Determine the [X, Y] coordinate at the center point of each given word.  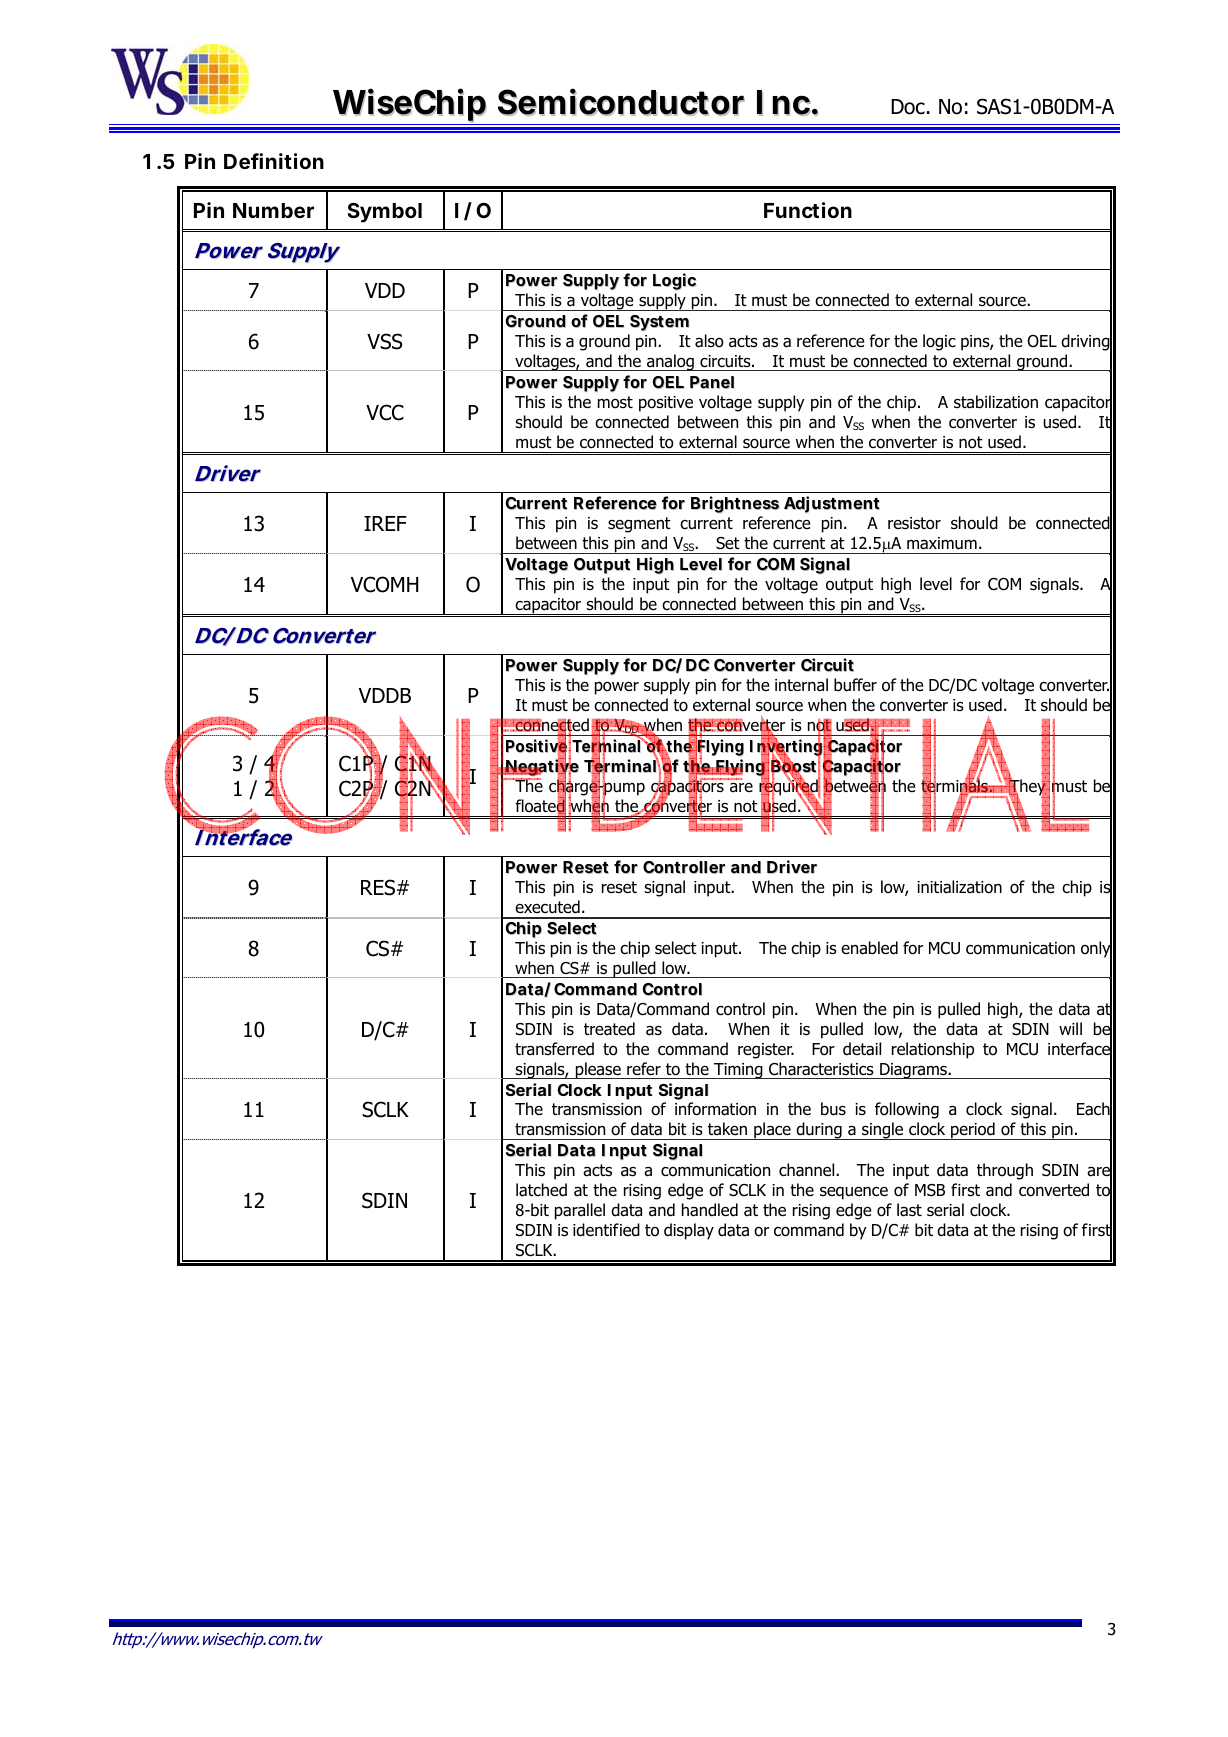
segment [639, 525]
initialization [959, 887]
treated [609, 1029]
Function [808, 210]
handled [710, 1210]
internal [801, 685]
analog [670, 362]
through [1005, 1171]
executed [547, 907]
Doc [908, 107]
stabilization [996, 402]
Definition [274, 161]
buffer [855, 685]
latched [541, 1190]
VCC [385, 412]
